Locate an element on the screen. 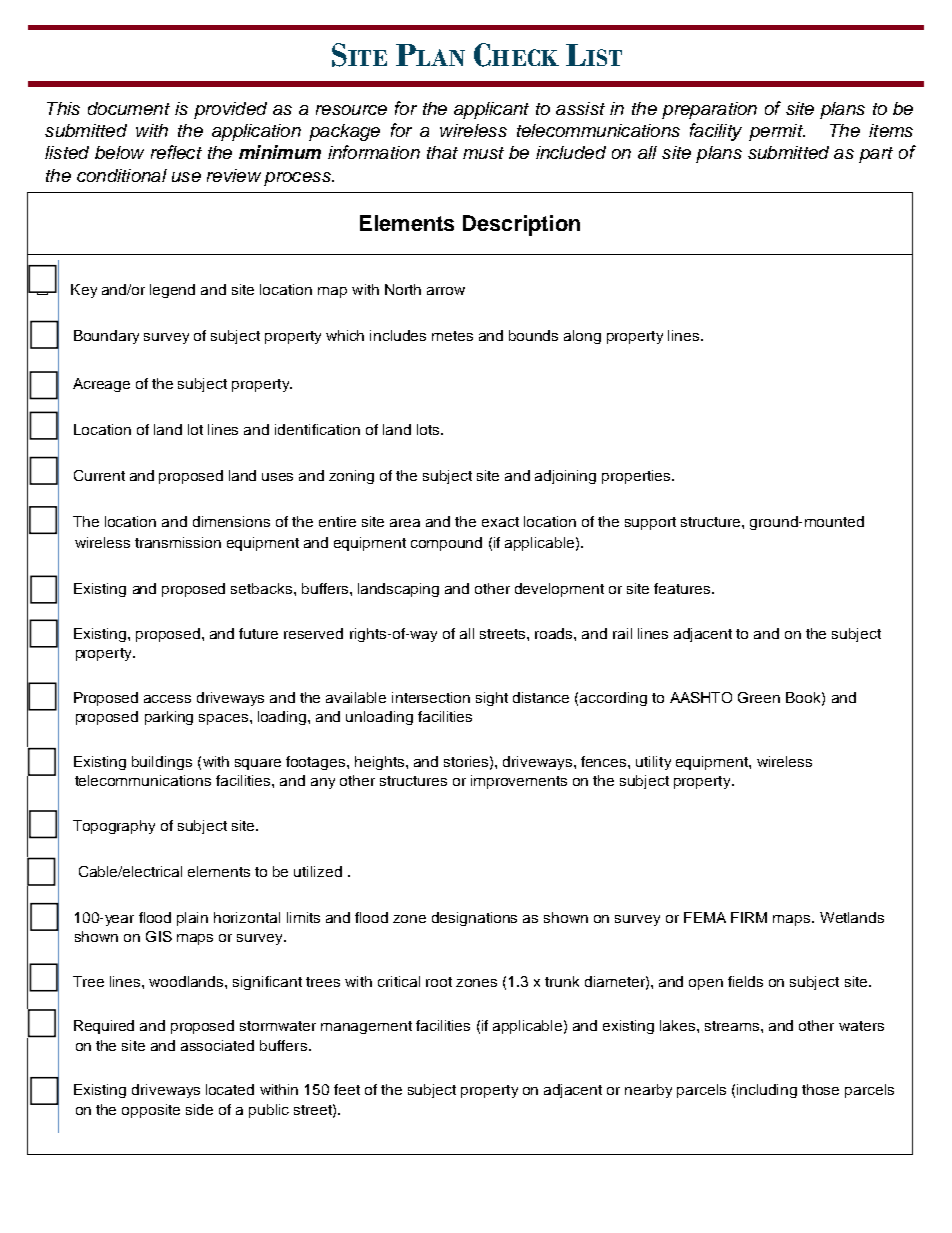 The image size is (952, 1233). including is located at coordinates (767, 1091).
